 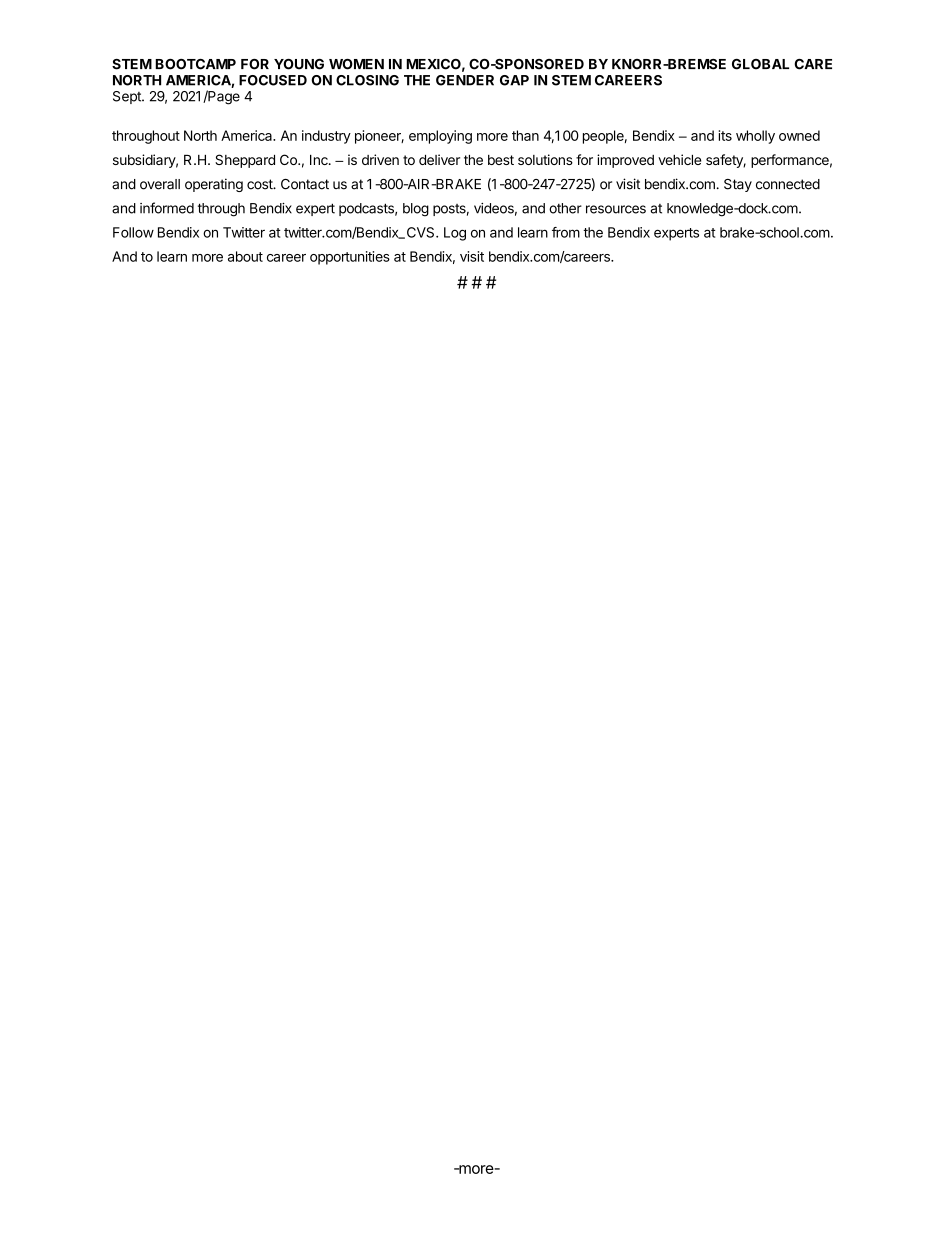 What do you see at coordinates (245, 161) in the page?
I see `Sheppard` at bounding box center [245, 161].
